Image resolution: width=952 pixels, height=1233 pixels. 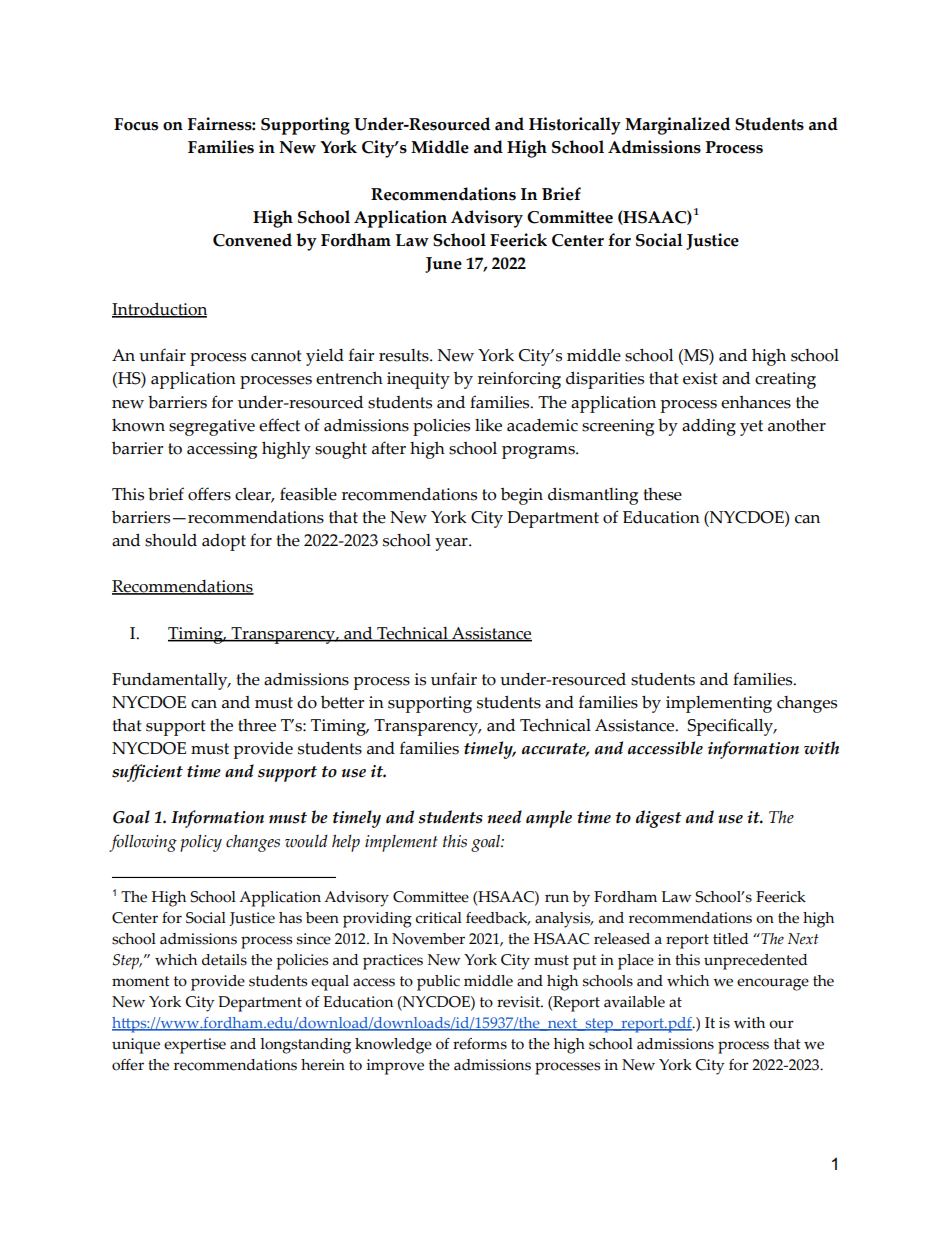 I want to click on need, so click(x=505, y=817).
